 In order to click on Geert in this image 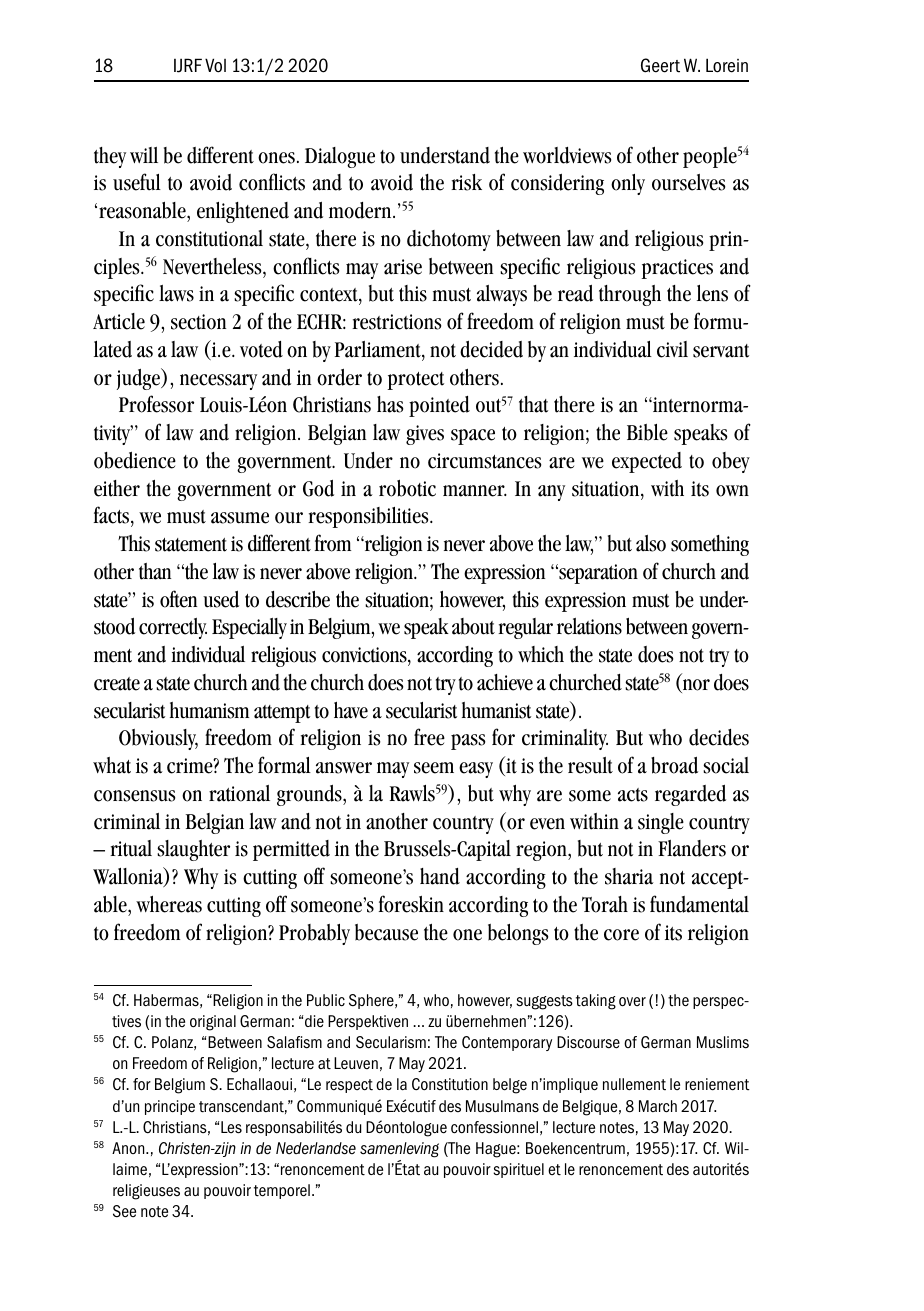, I will do `click(660, 65)`.
